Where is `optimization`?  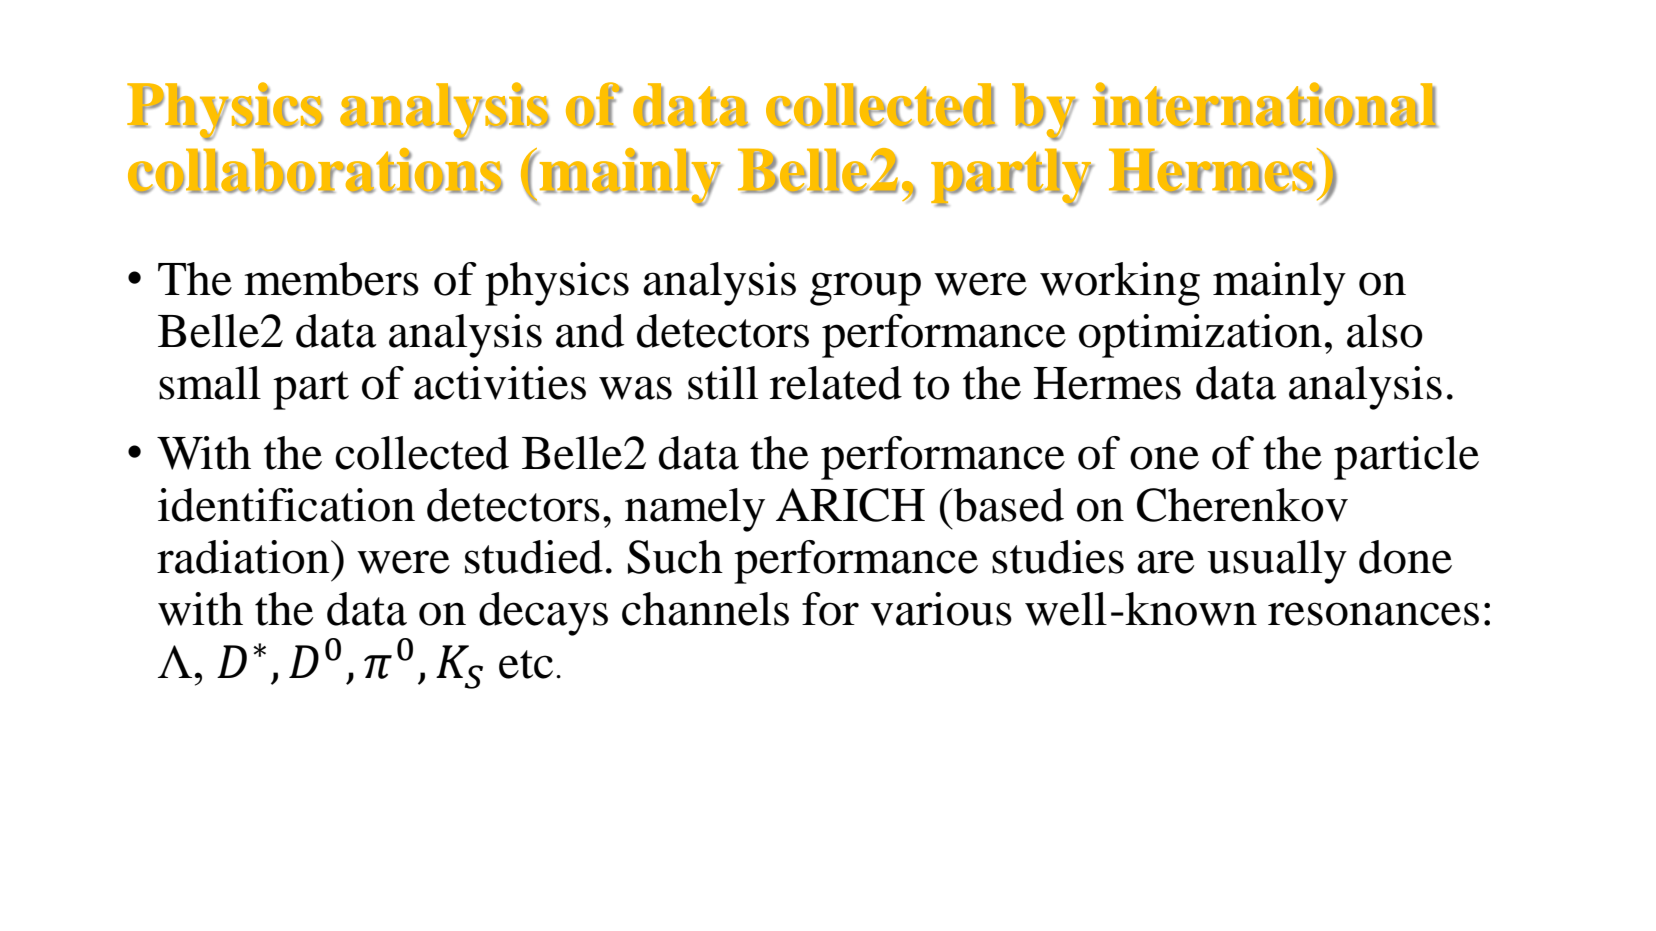
optimization is located at coordinates (1200, 336).
